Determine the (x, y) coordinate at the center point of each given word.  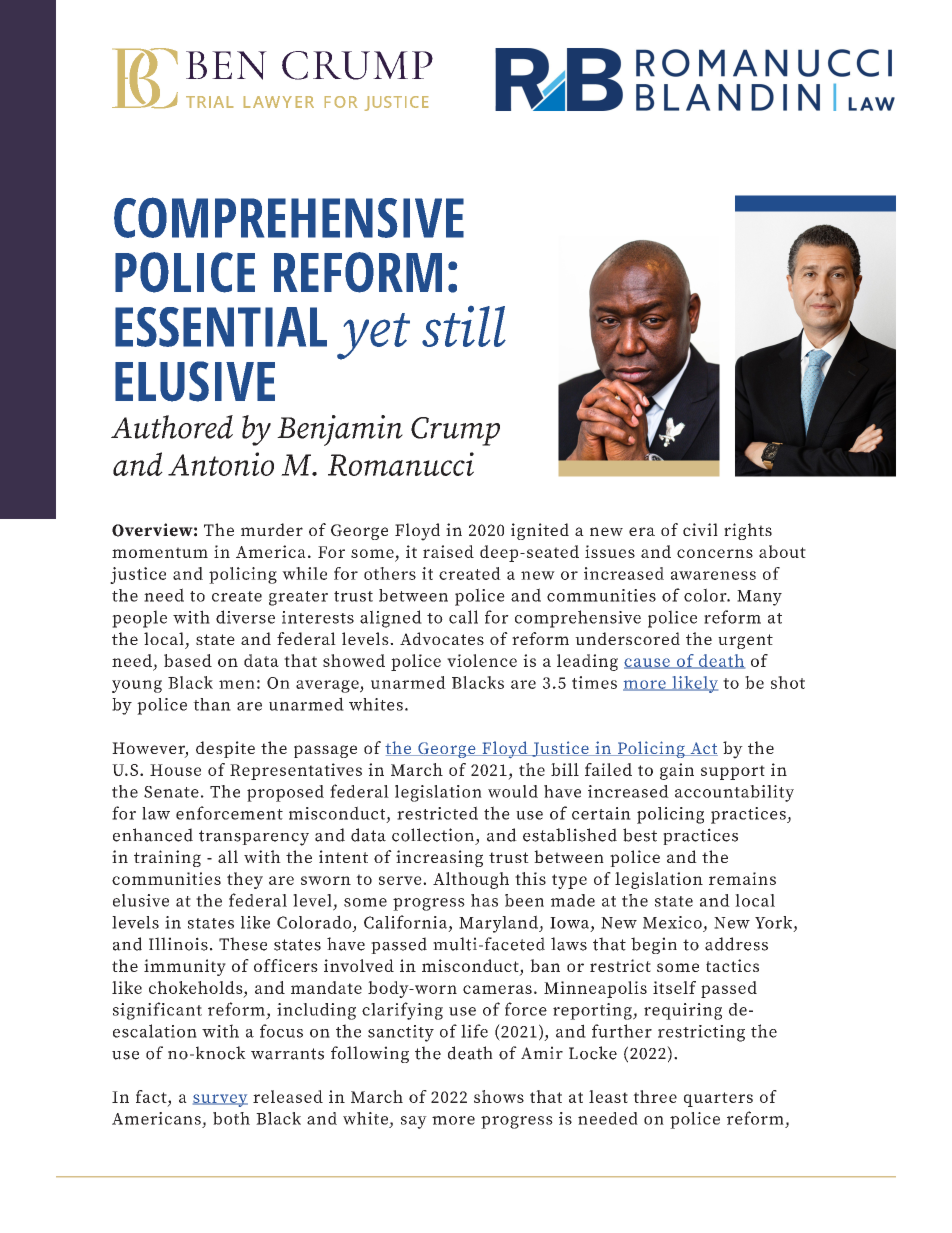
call (463, 617)
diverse (245, 617)
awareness (713, 575)
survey (220, 1100)
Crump (455, 431)
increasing (439, 858)
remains (742, 878)
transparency (254, 838)
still (464, 326)
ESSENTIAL (221, 327)
